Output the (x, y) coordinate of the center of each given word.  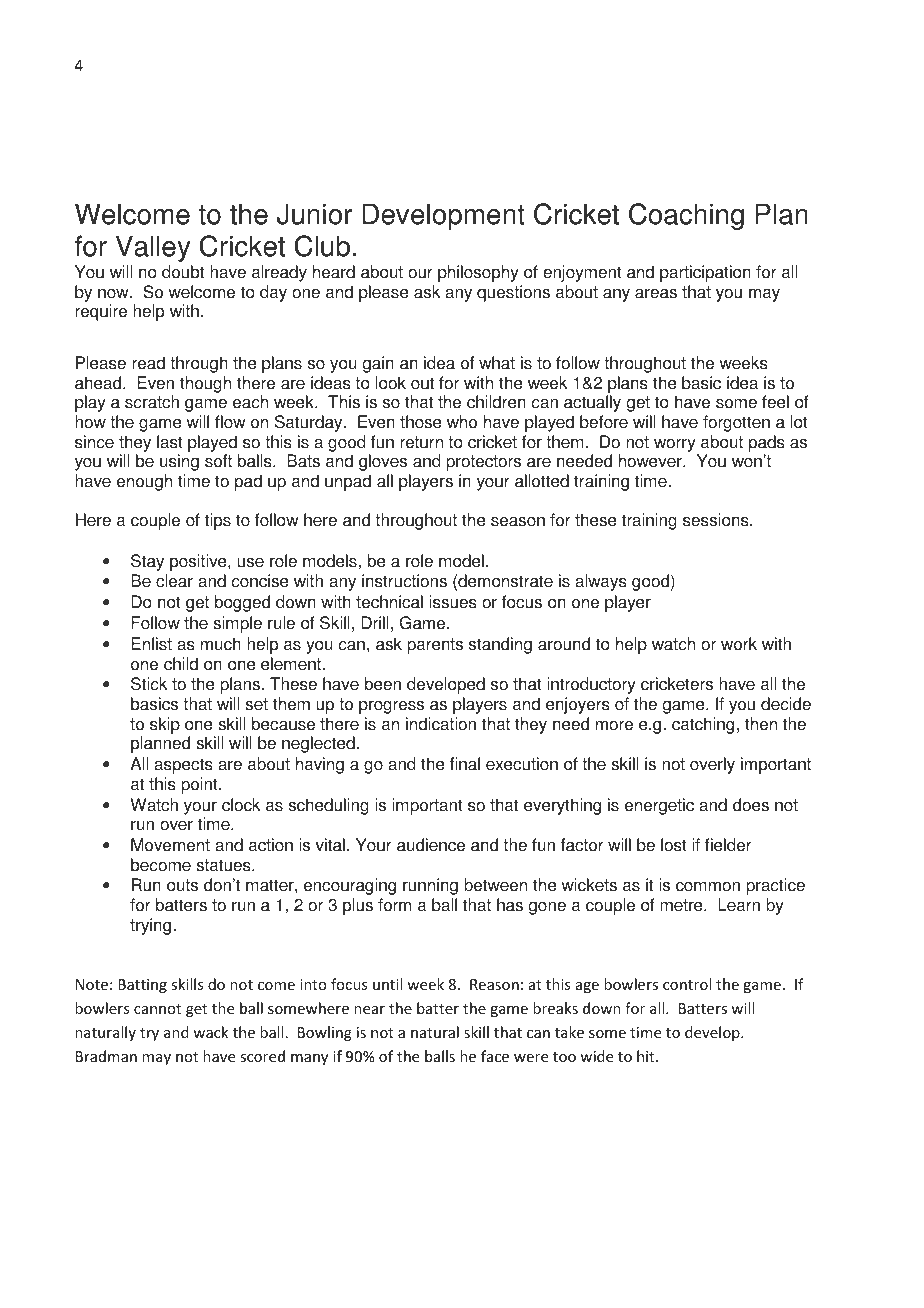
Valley (153, 248)
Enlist (151, 644)
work (739, 644)
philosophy (478, 273)
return (421, 442)
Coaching (686, 216)
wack (210, 1032)
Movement (170, 845)
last (170, 442)
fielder (728, 845)
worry (675, 445)
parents (435, 646)
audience (431, 845)
